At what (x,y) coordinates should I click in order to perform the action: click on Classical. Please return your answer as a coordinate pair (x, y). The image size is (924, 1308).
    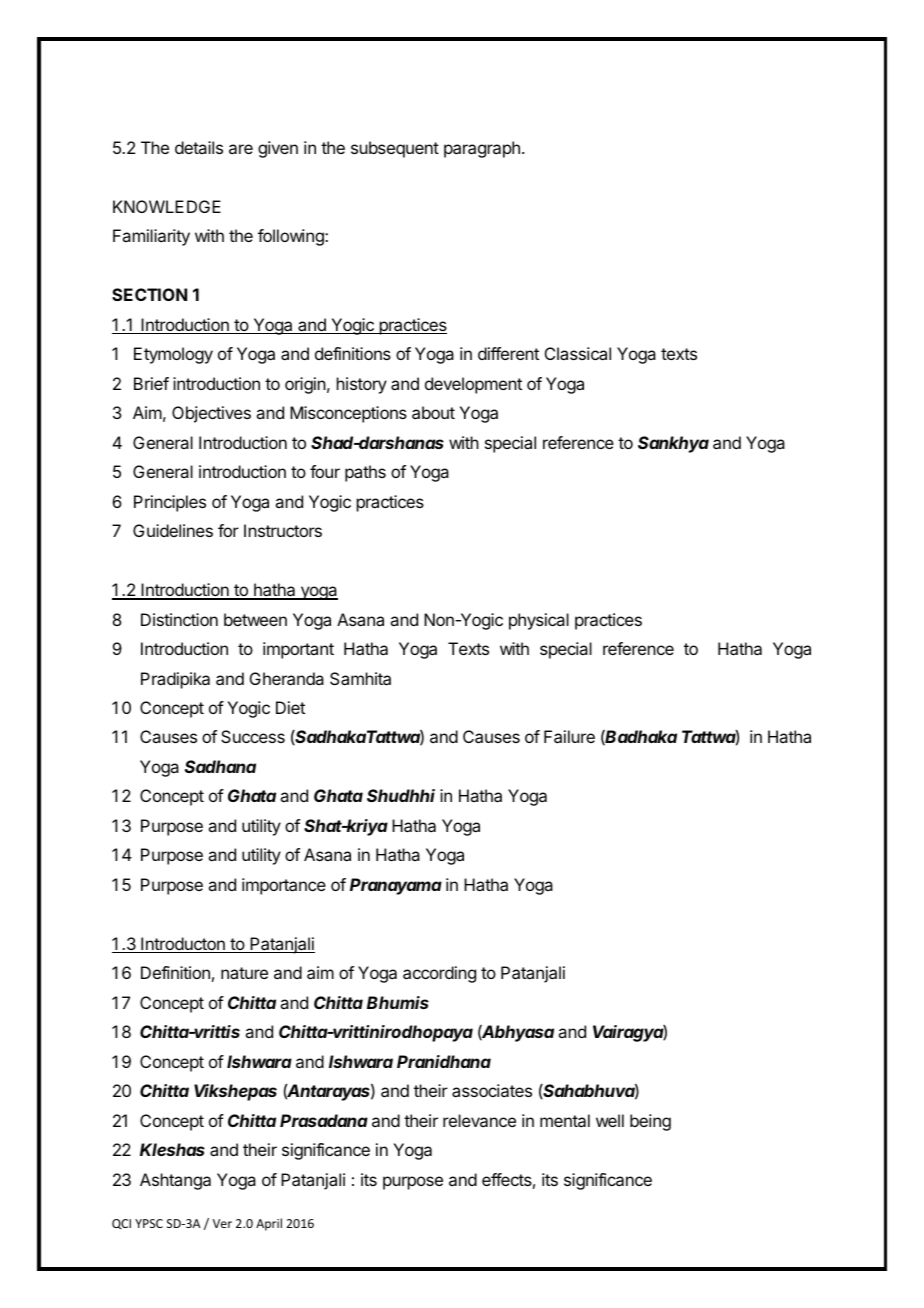
    Looking at the image, I should click on (578, 353).
